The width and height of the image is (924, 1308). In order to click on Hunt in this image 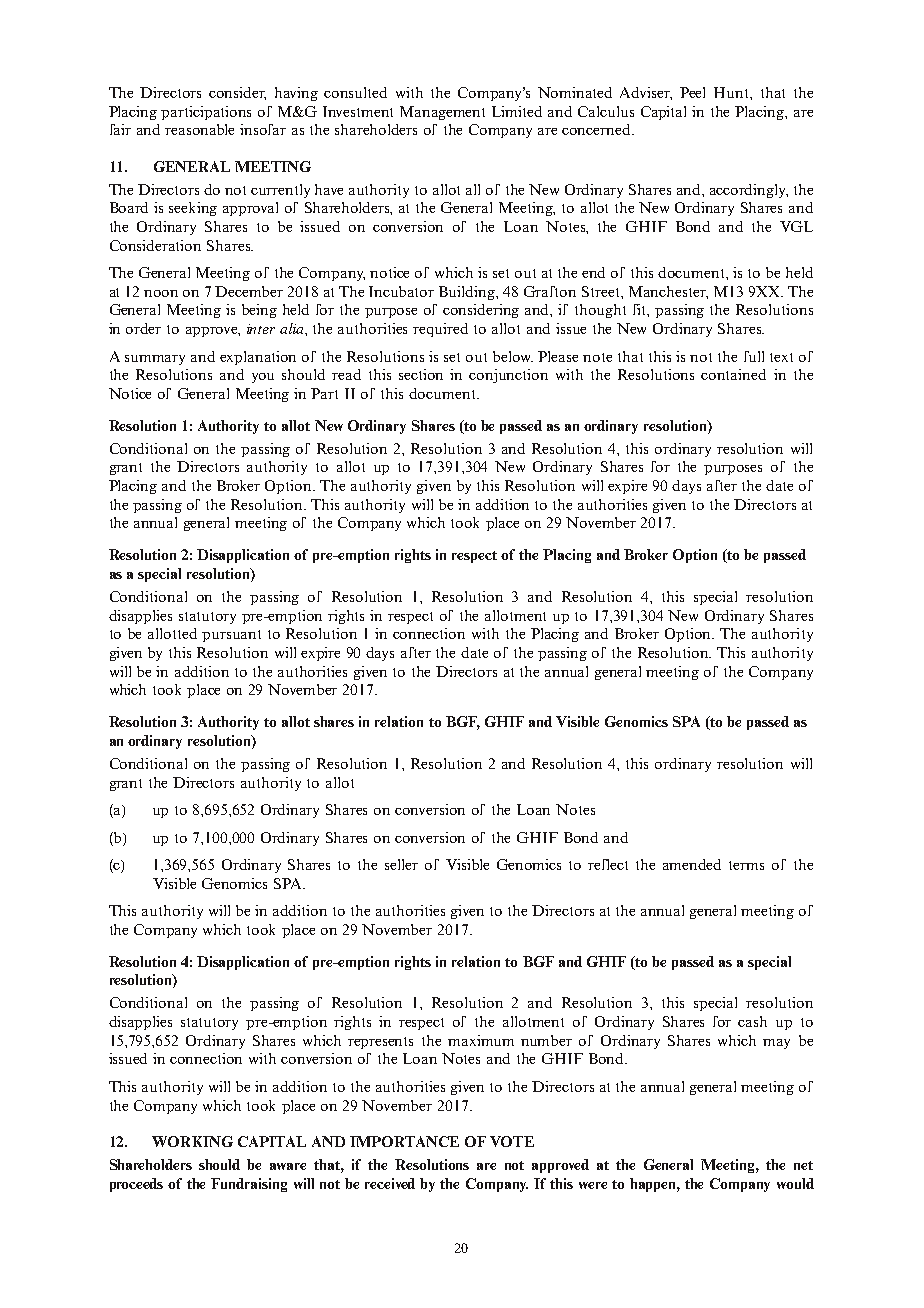, I will do `click(732, 92)`.
